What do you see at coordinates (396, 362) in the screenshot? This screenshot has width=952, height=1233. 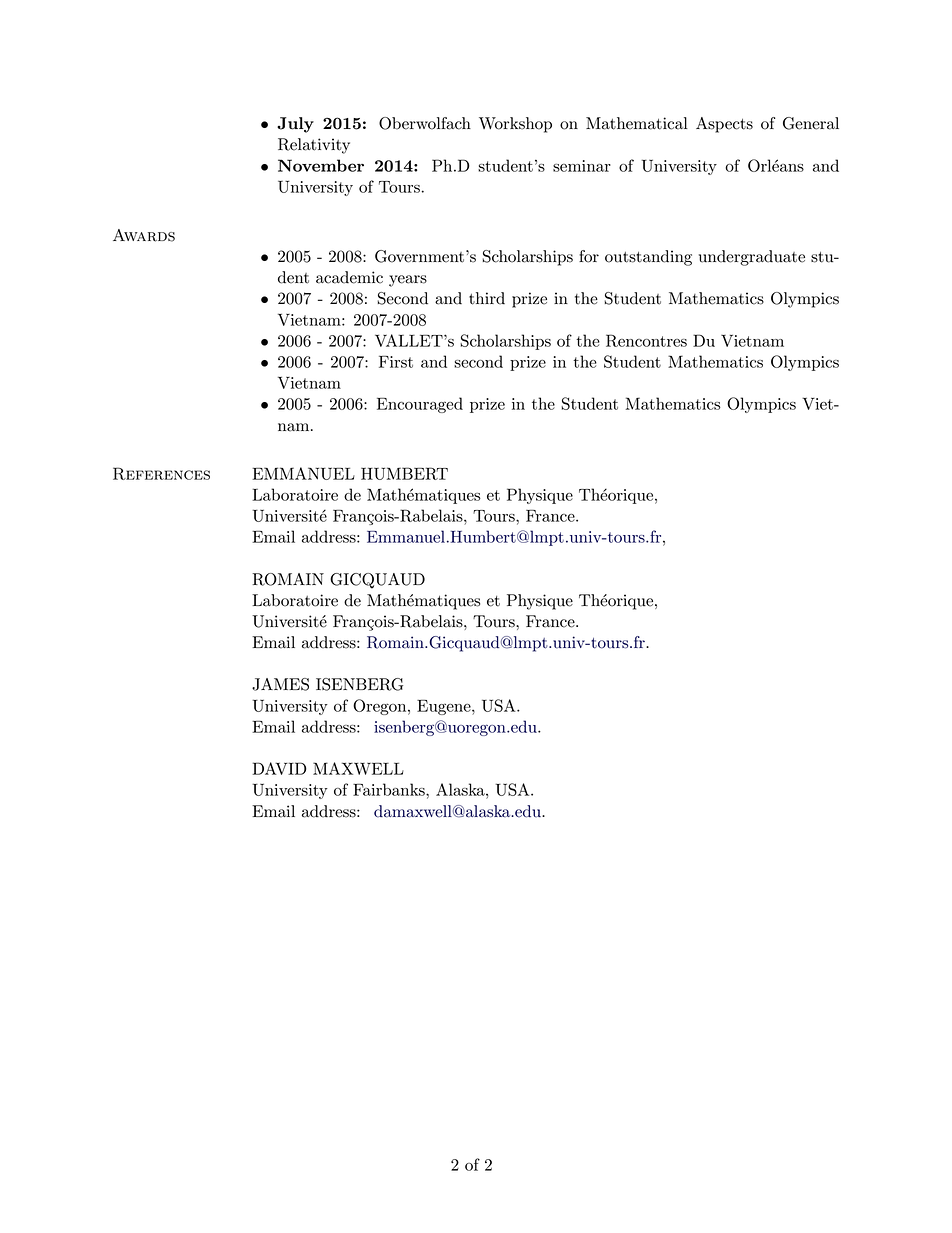 I see `First` at bounding box center [396, 362].
